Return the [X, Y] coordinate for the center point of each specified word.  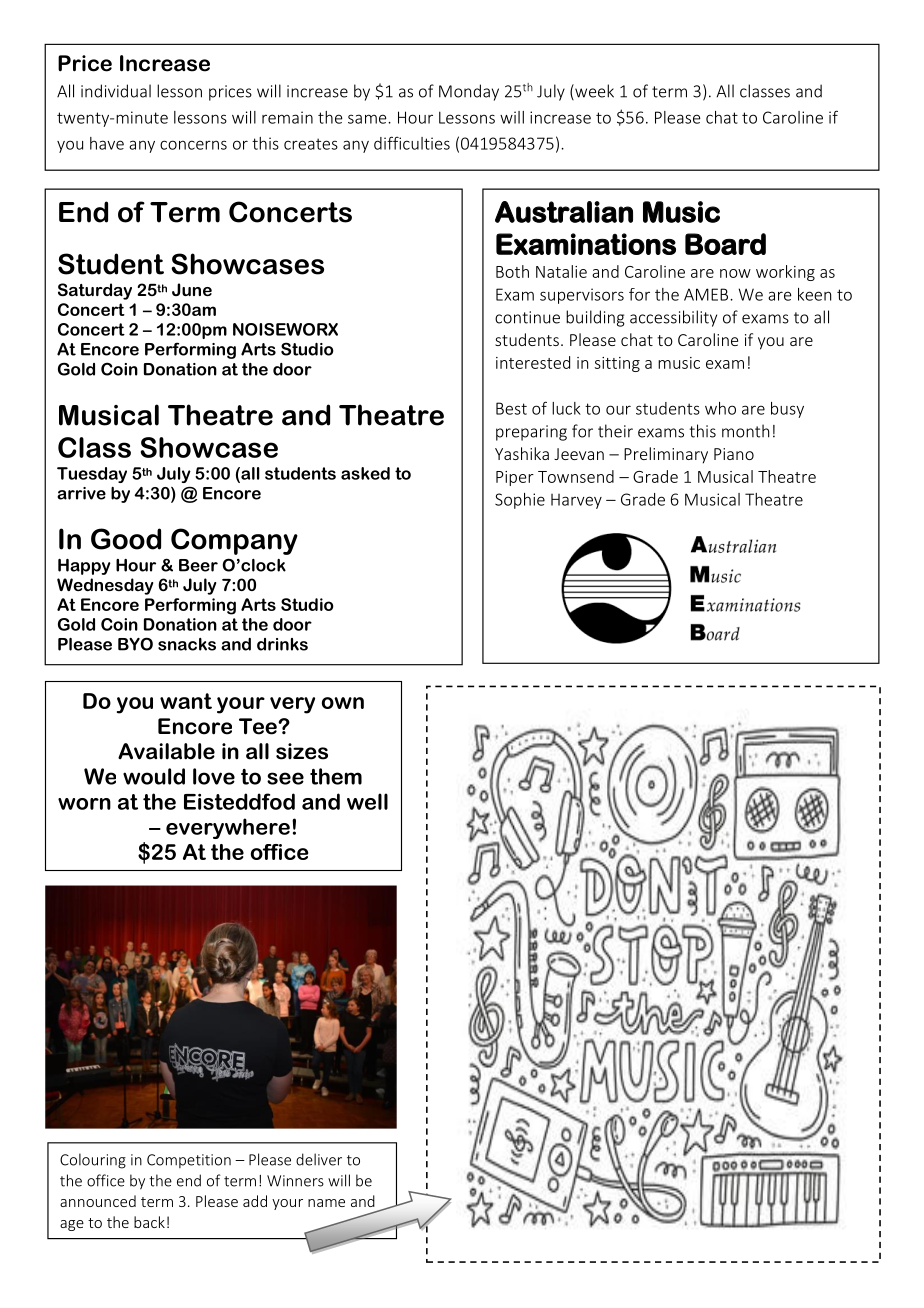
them [336, 776]
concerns [193, 145]
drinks [282, 644]
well [367, 801]
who [720, 408]
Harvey [576, 501]
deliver [319, 1159]
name [326, 1203]
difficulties [412, 143]
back [149, 1222]
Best [511, 408]
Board [725, 244]
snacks [187, 644]
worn [84, 804]
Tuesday [92, 475]
